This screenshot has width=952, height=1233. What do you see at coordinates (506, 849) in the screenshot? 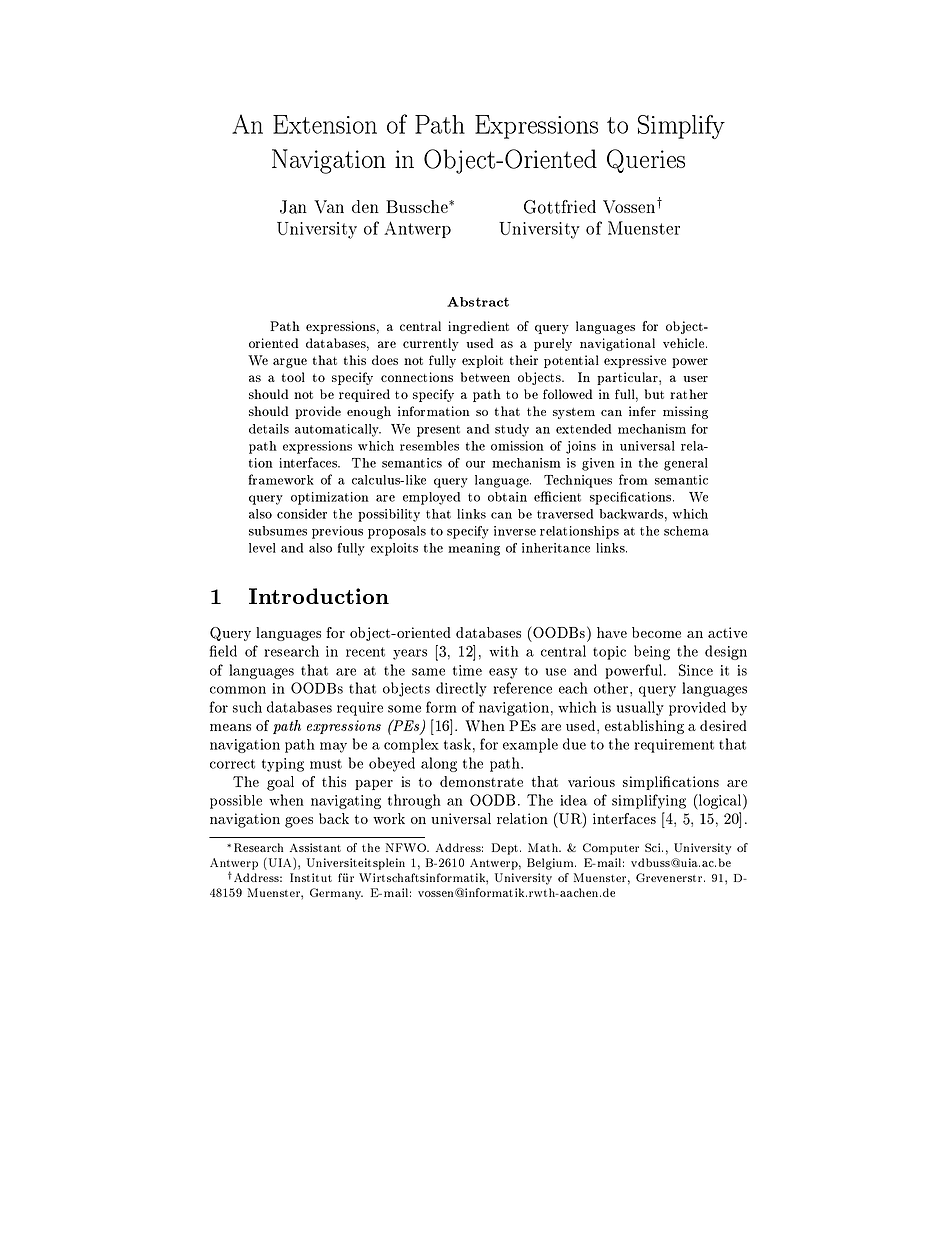
I see `Dept` at bounding box center [506, 849].
